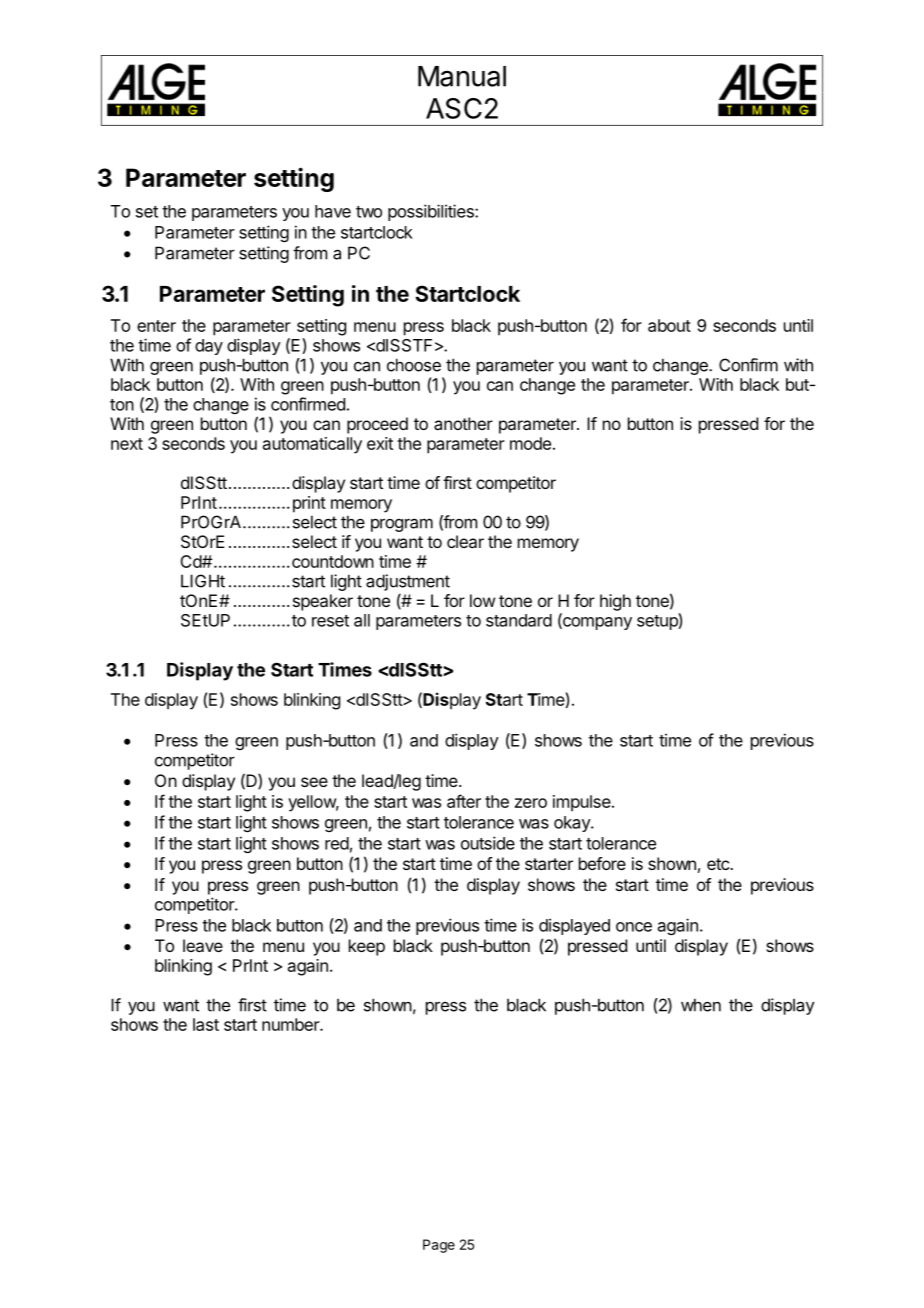  Describe the element at coordinates (634, 927) in the screenshot. I see `once` at that location.
